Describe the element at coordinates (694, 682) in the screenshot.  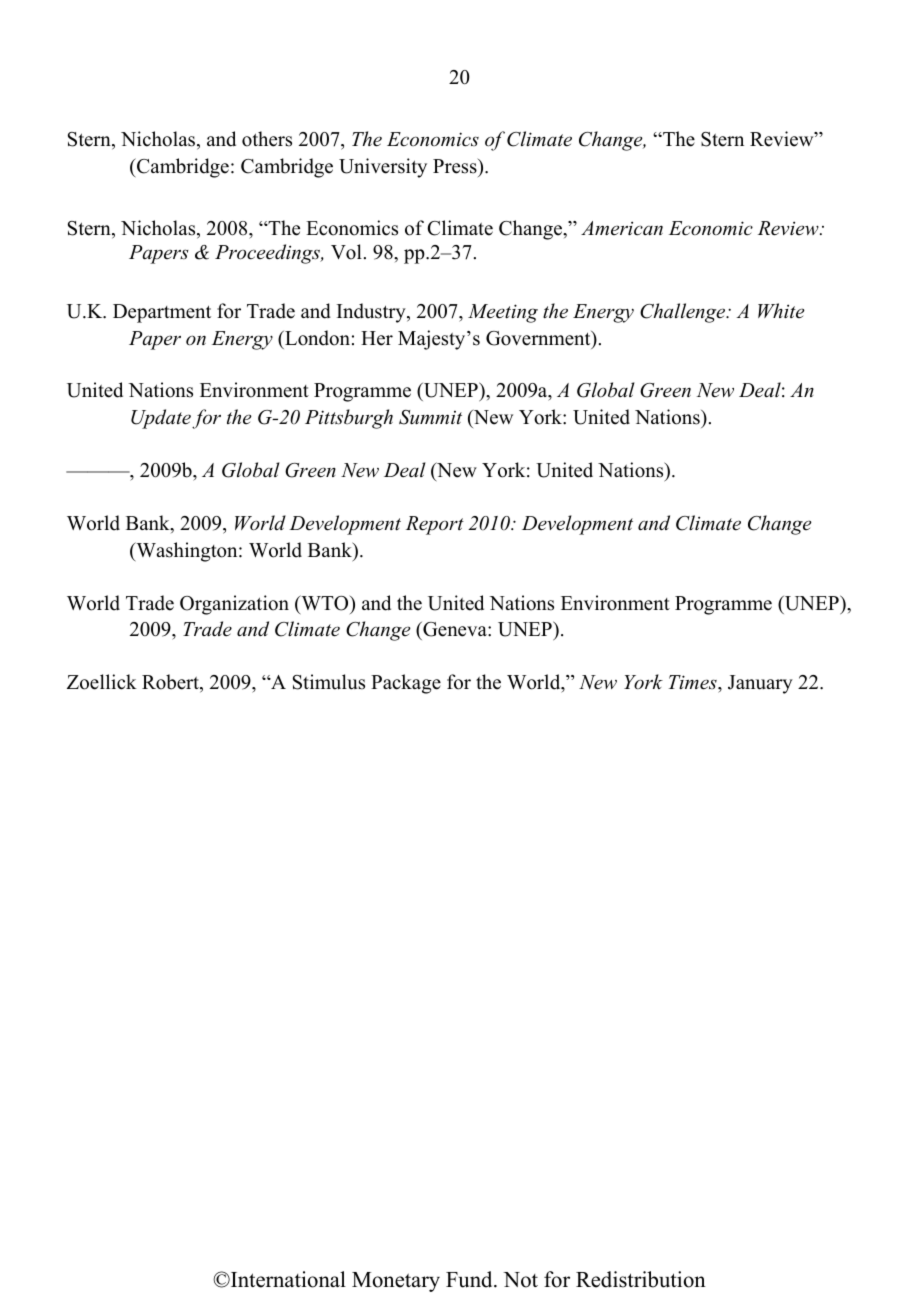
I see `Times` at that location.
